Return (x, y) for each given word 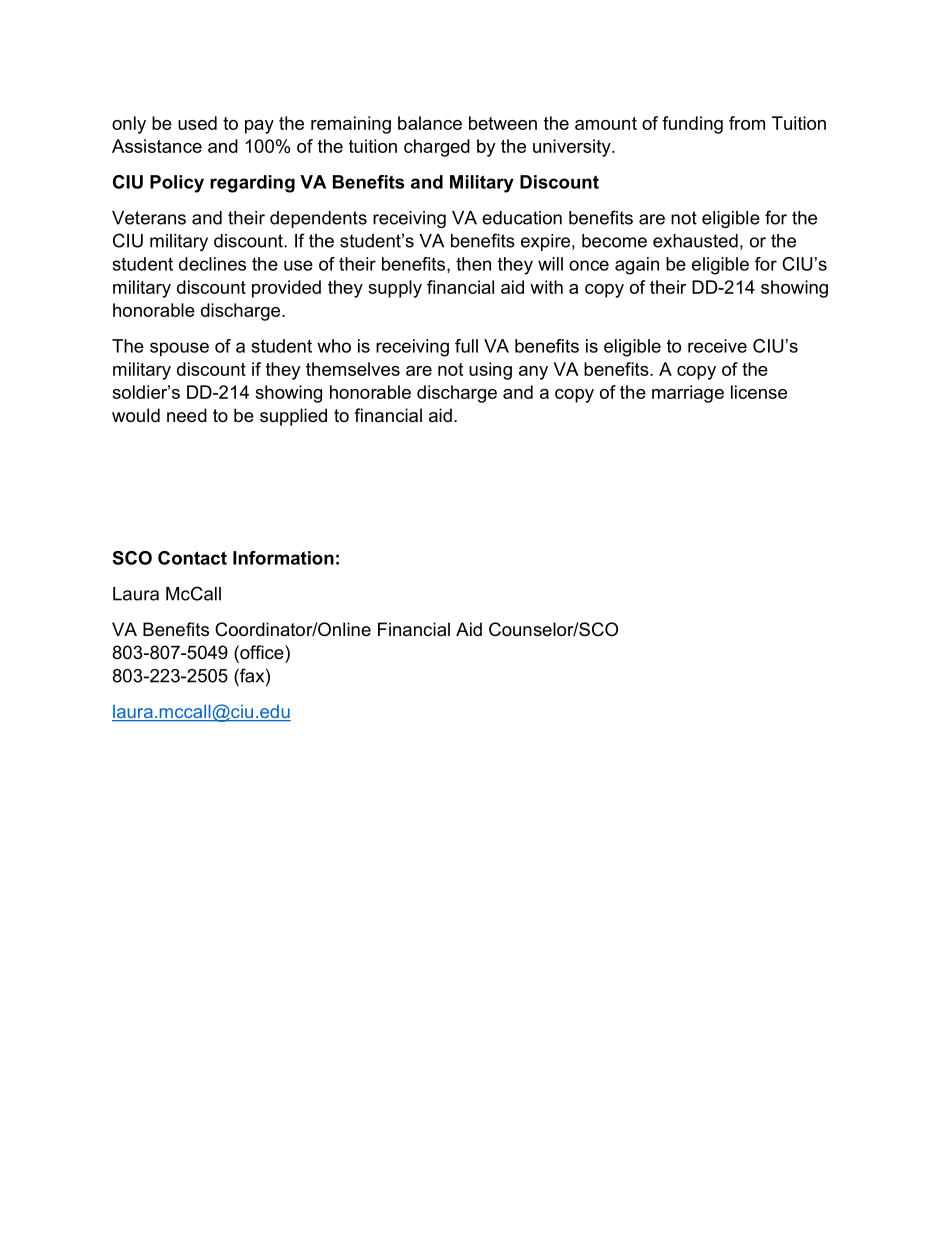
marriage (688, 394)
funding (692, 125)
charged (437, 148)
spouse (179, 349)
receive (717, 346)
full (466, 346)
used (197, 123)
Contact (192, 558)
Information (283, 558)
